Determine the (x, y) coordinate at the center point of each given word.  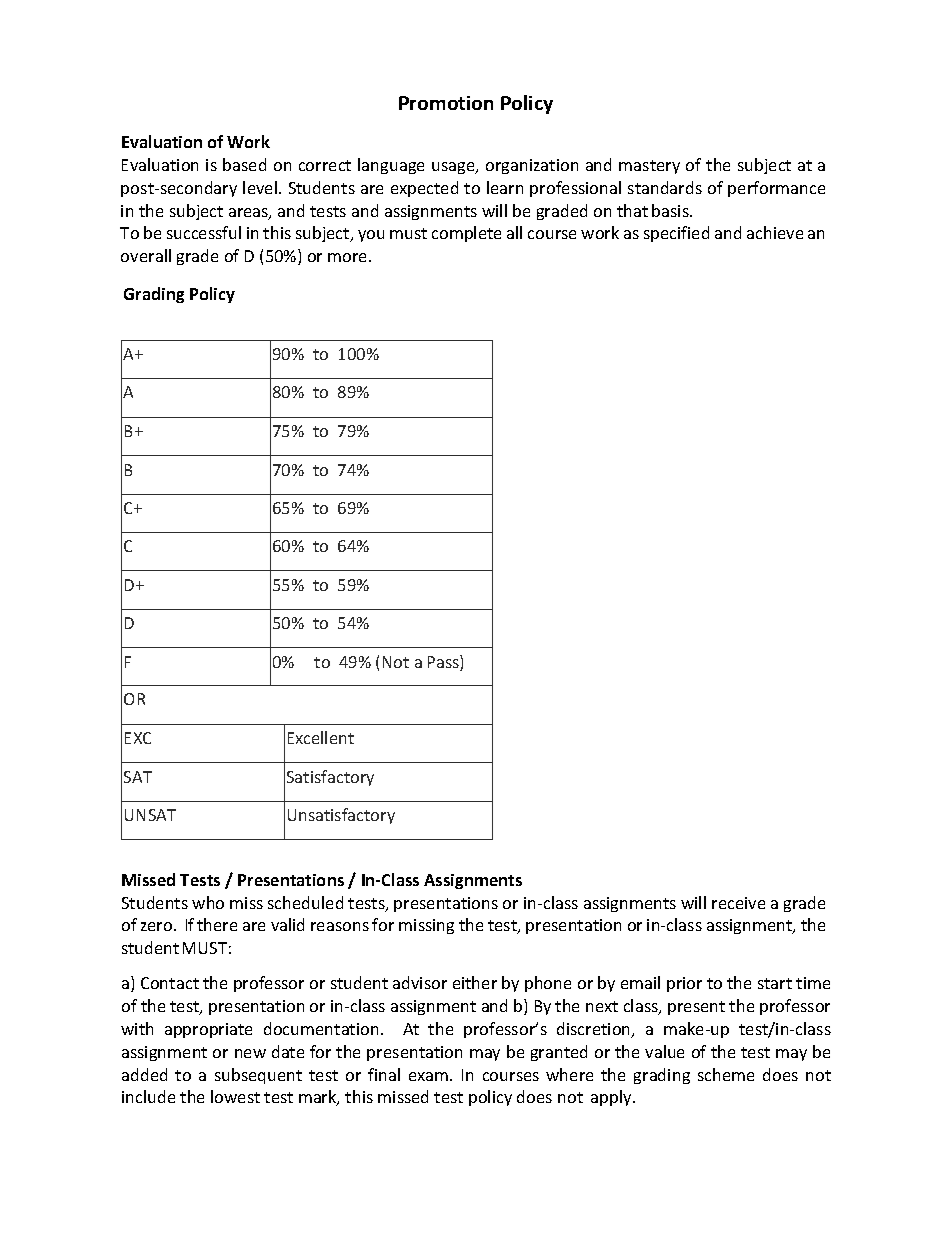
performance (776, 189)
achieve (775, 232)
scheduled (305, 902)
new (250, 1053)
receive (738, 903)
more (349, 257)
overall (146, 255)
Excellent (321, 737)
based (244, 164)
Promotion (446, 103)
